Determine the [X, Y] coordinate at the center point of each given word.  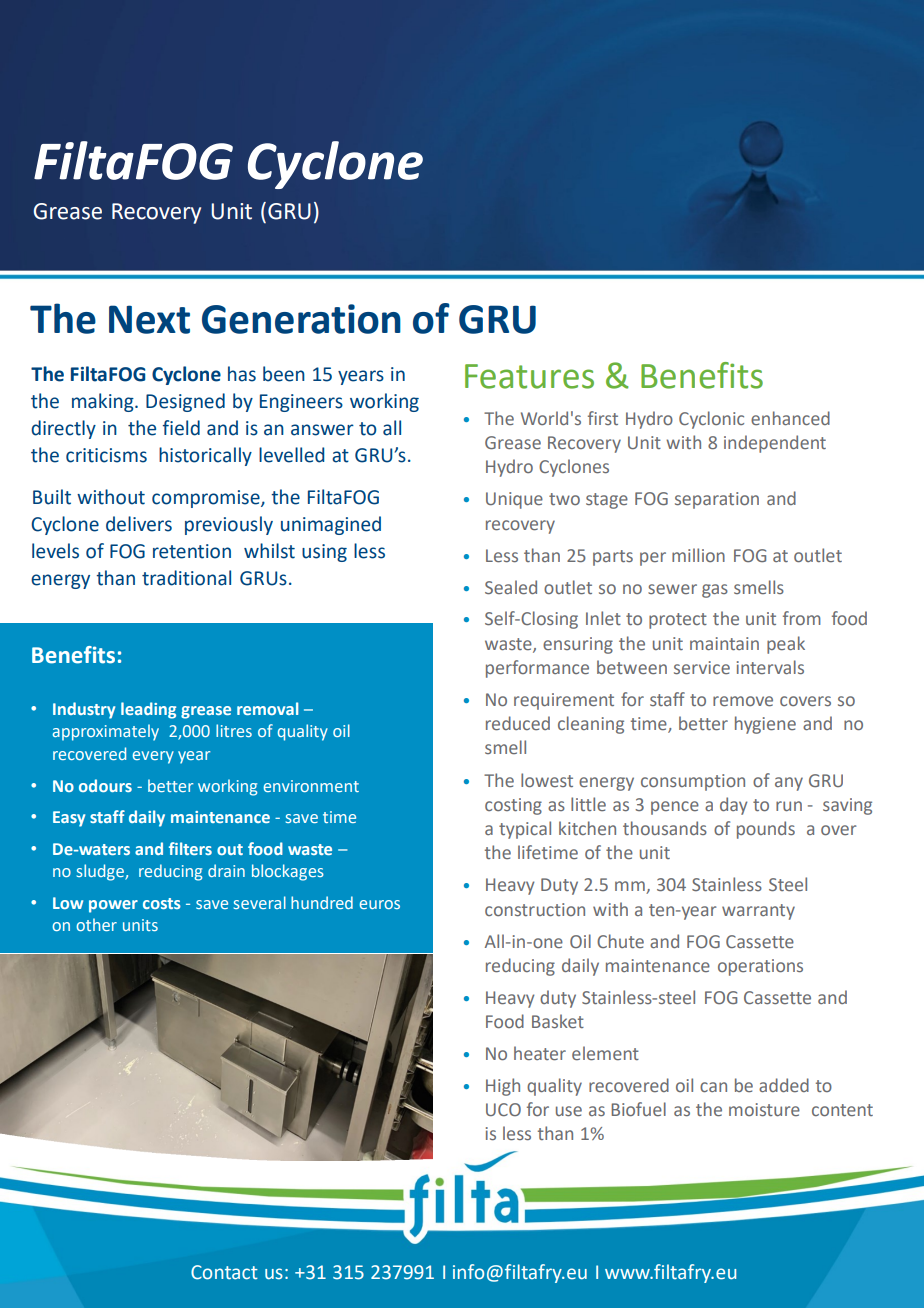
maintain [724, 643]
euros [379, 904]
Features [529, 376]
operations [760, 967]
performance [537, 669]
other [96, 924]
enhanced [790, 418]
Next [149, 319]
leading [148, 710]
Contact [224, 1272]
